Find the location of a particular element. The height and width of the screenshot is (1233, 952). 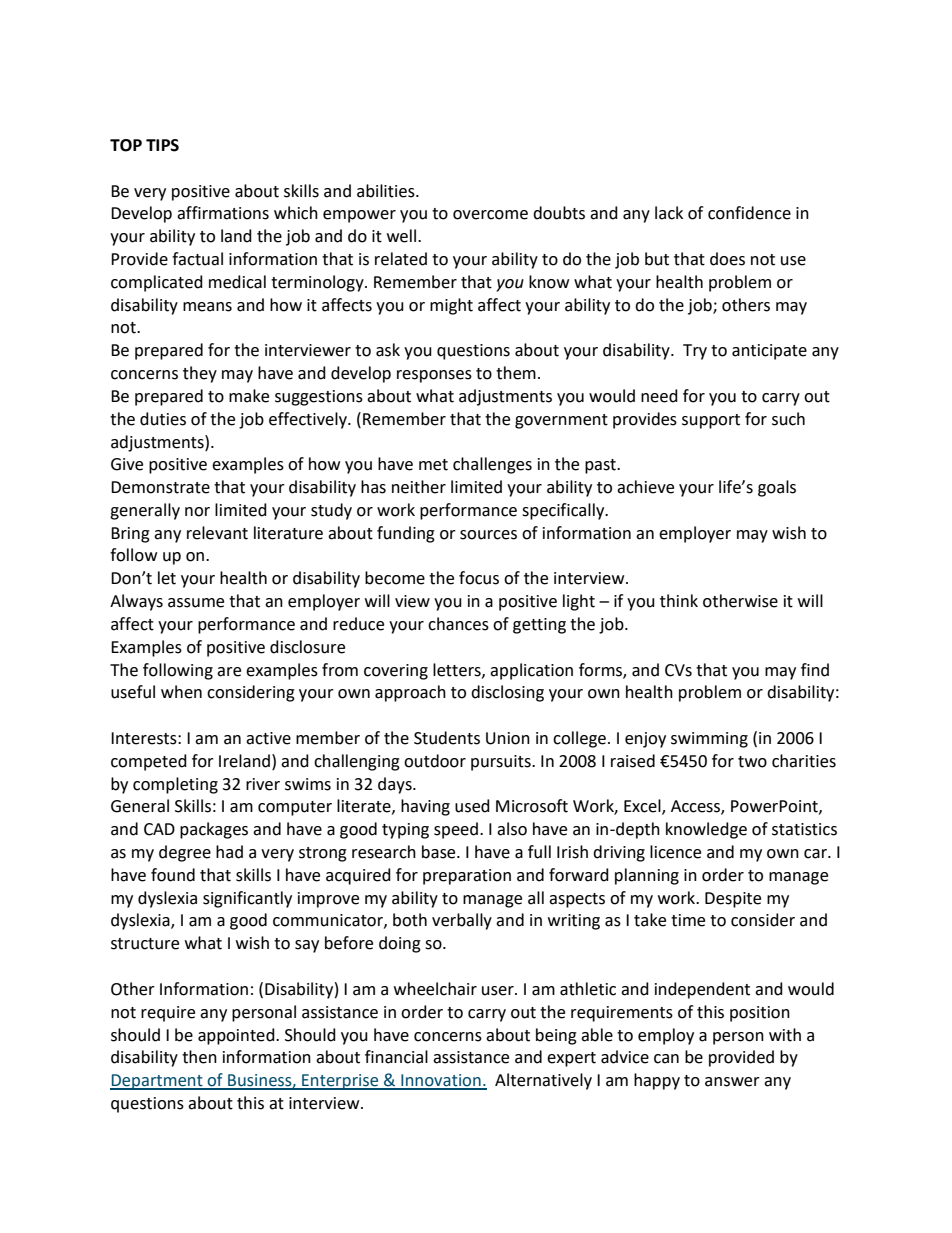

licence is located at coordinates (675, 852).
